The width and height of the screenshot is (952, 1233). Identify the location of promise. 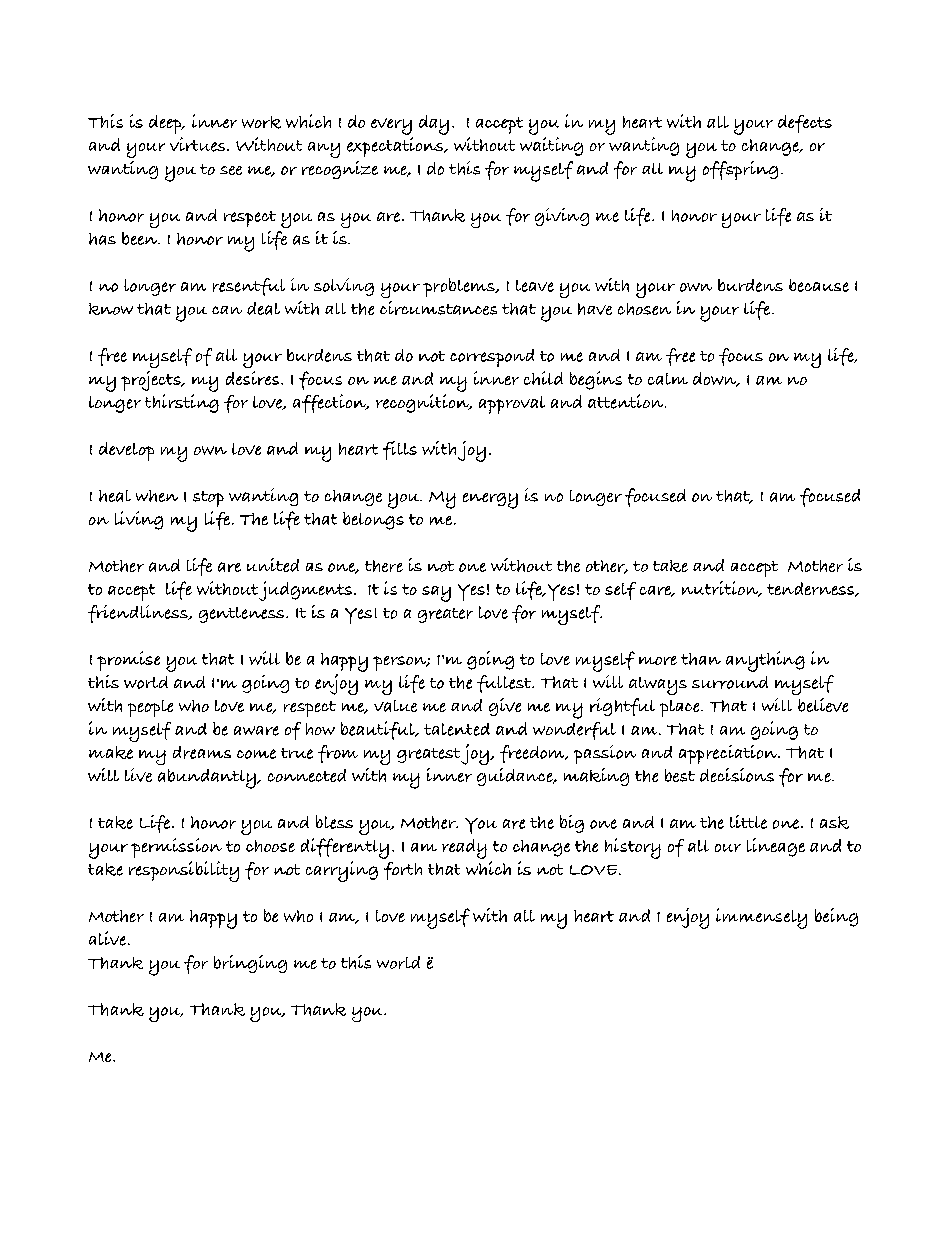
(128, 661).
